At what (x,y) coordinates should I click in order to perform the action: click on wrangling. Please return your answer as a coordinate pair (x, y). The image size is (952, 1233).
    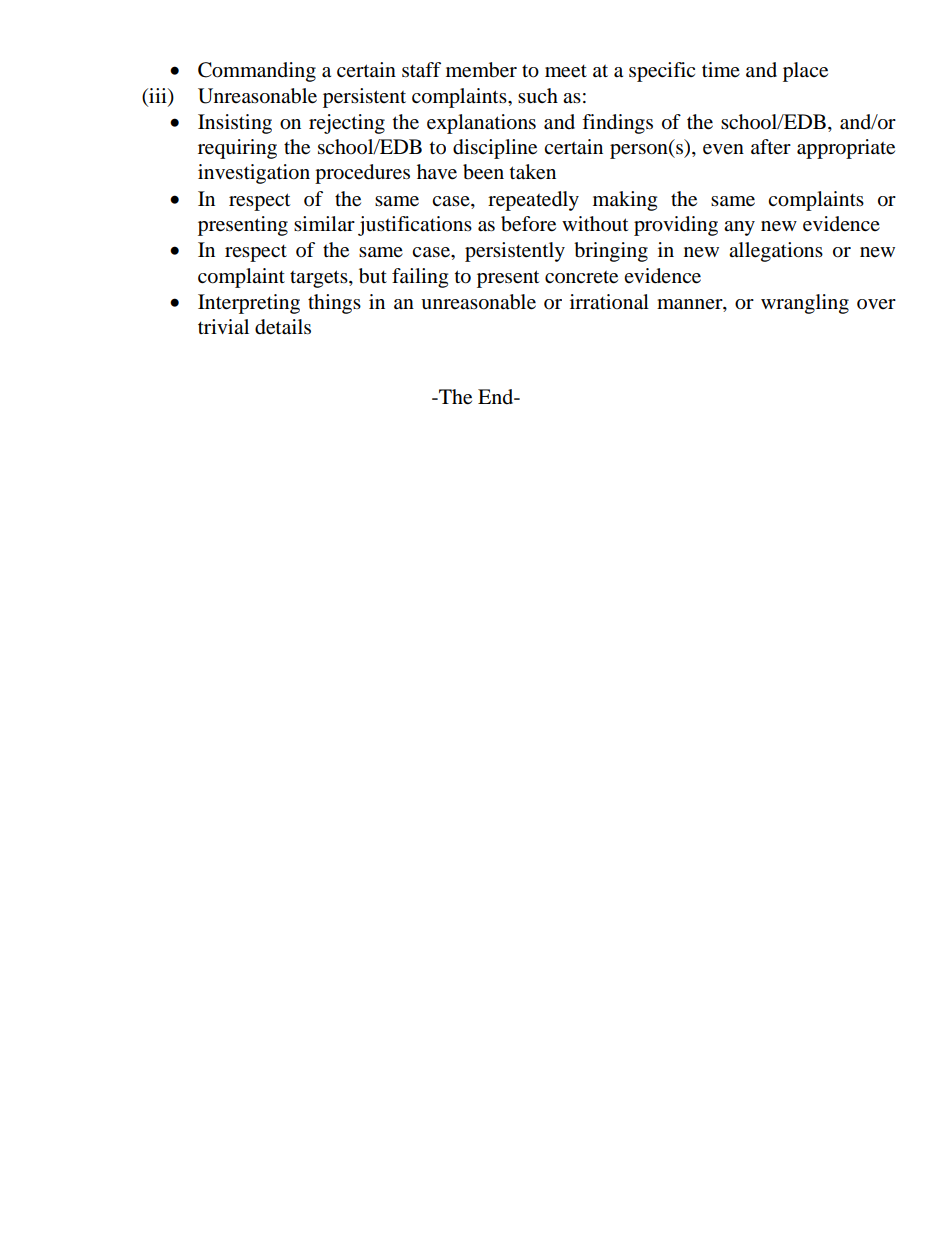
    Looking at the image, I should click on (805, 304).
